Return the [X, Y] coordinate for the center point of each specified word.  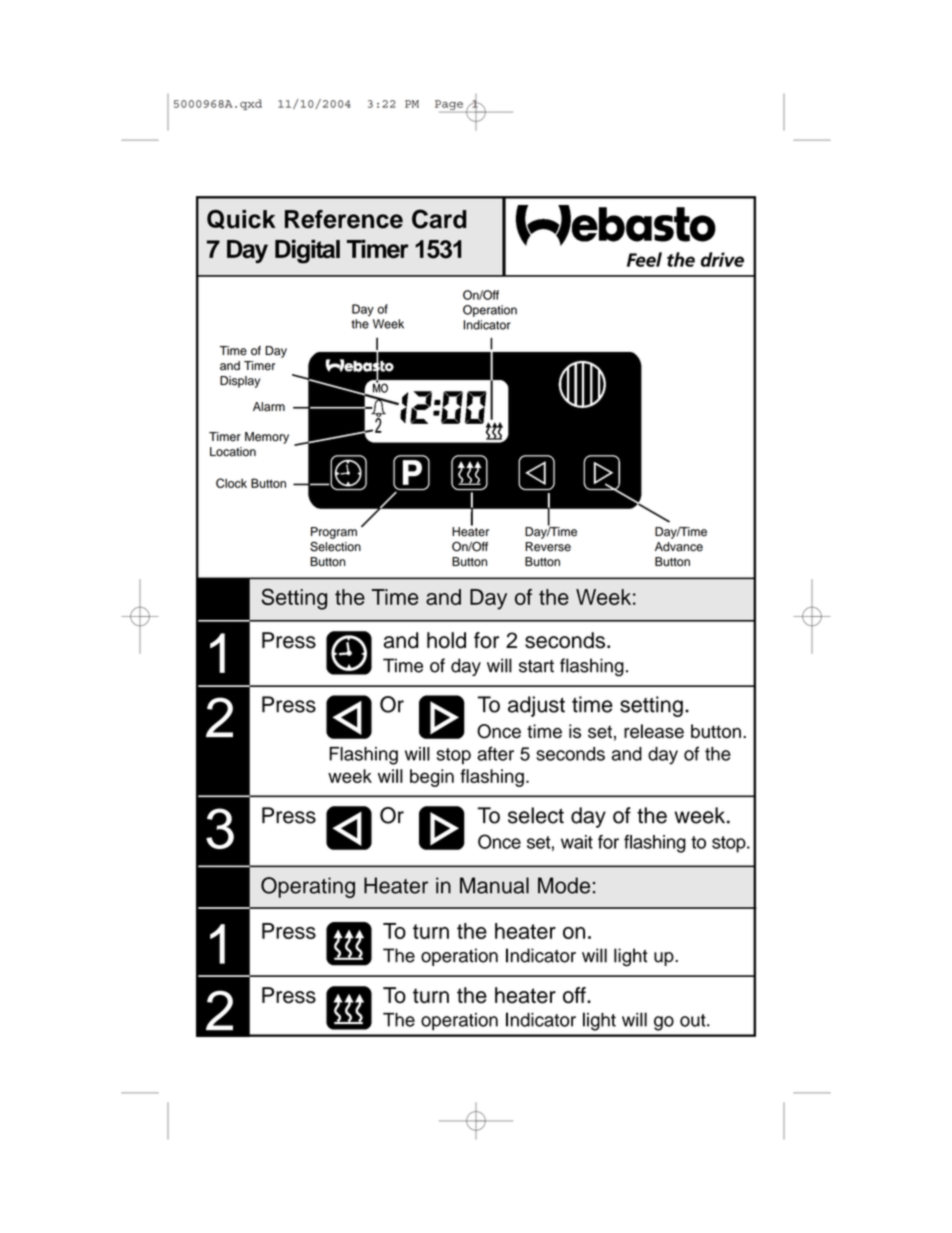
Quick [241, 219]
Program [334, 533]
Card [439, 219]
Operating [308, 887]
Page [449, 105]
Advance [679, 547]
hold [446, 640]
